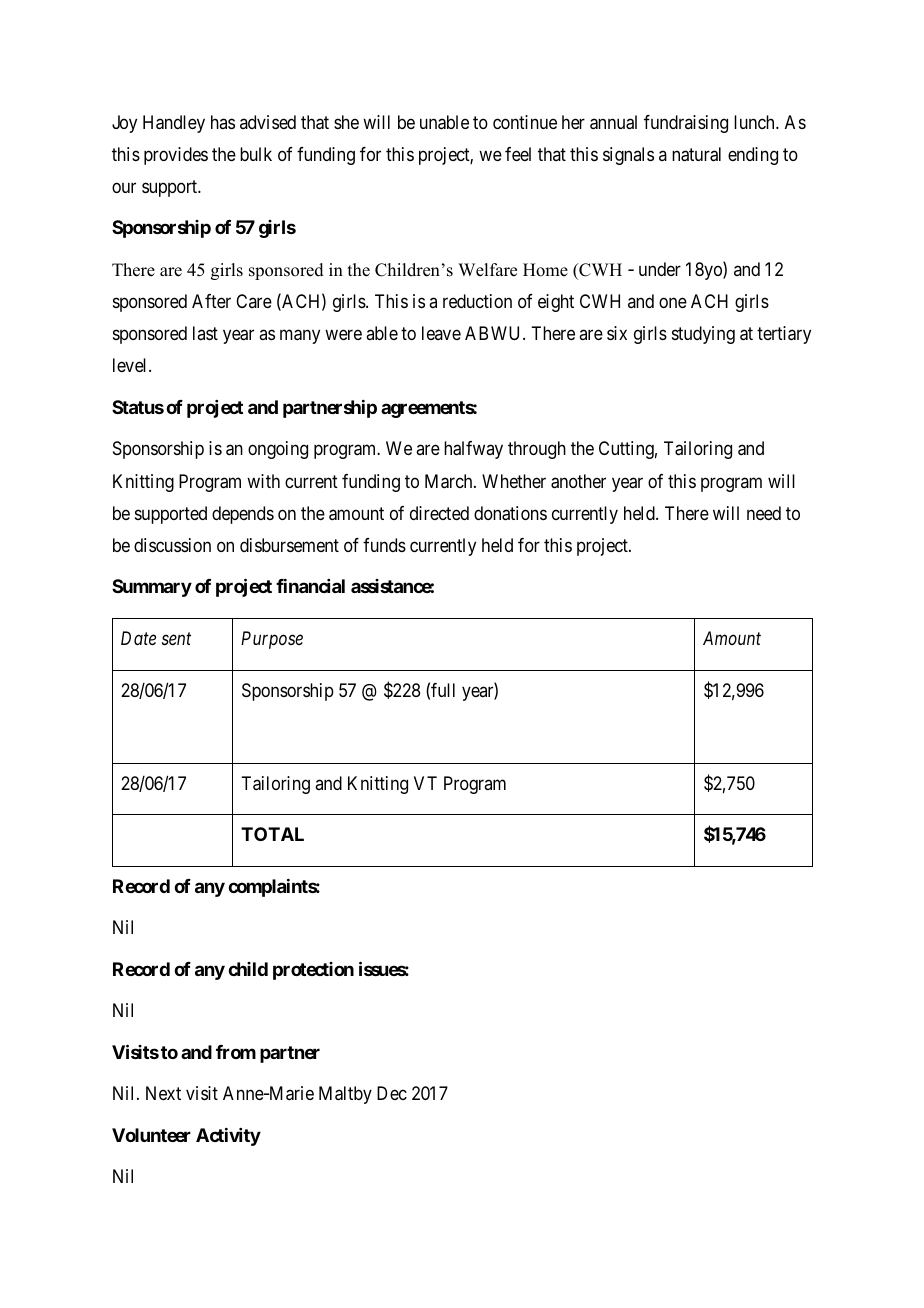 Image resolution: width=924 pixels, height=1308 pixels. What do you see at coordinates (764, 513) in the image?
I see `need` at bounding box center [764, 513].
